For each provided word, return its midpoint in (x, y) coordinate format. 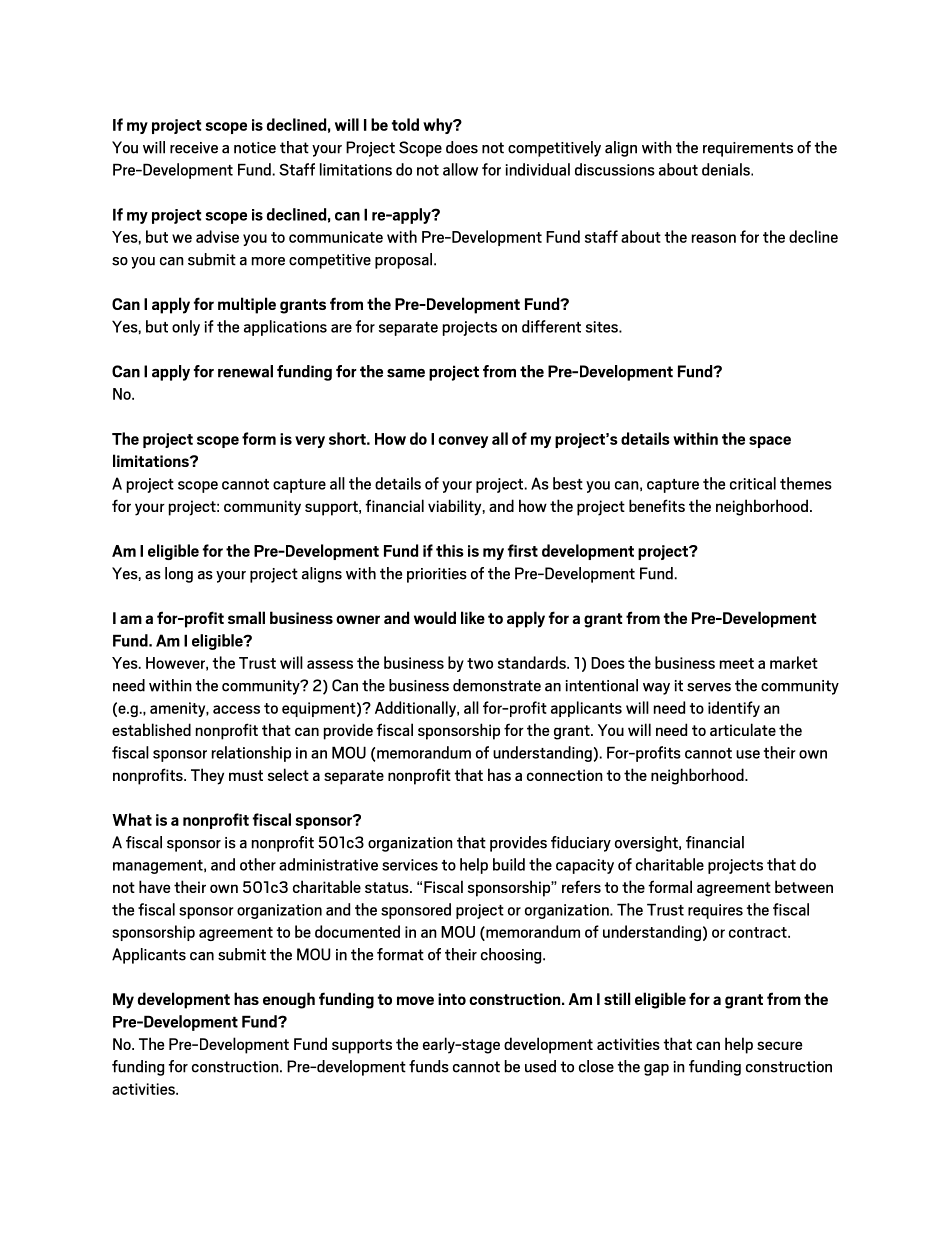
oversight (647, 844)
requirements (748, 149)
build (509, 864)
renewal (245, 371)
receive (194, 148)
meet (737, 663)
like (473, 617)
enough (289, 1000)
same (406, 373)
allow (460, 169)
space (770, 442)
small (246, 617)
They (207, 776)
